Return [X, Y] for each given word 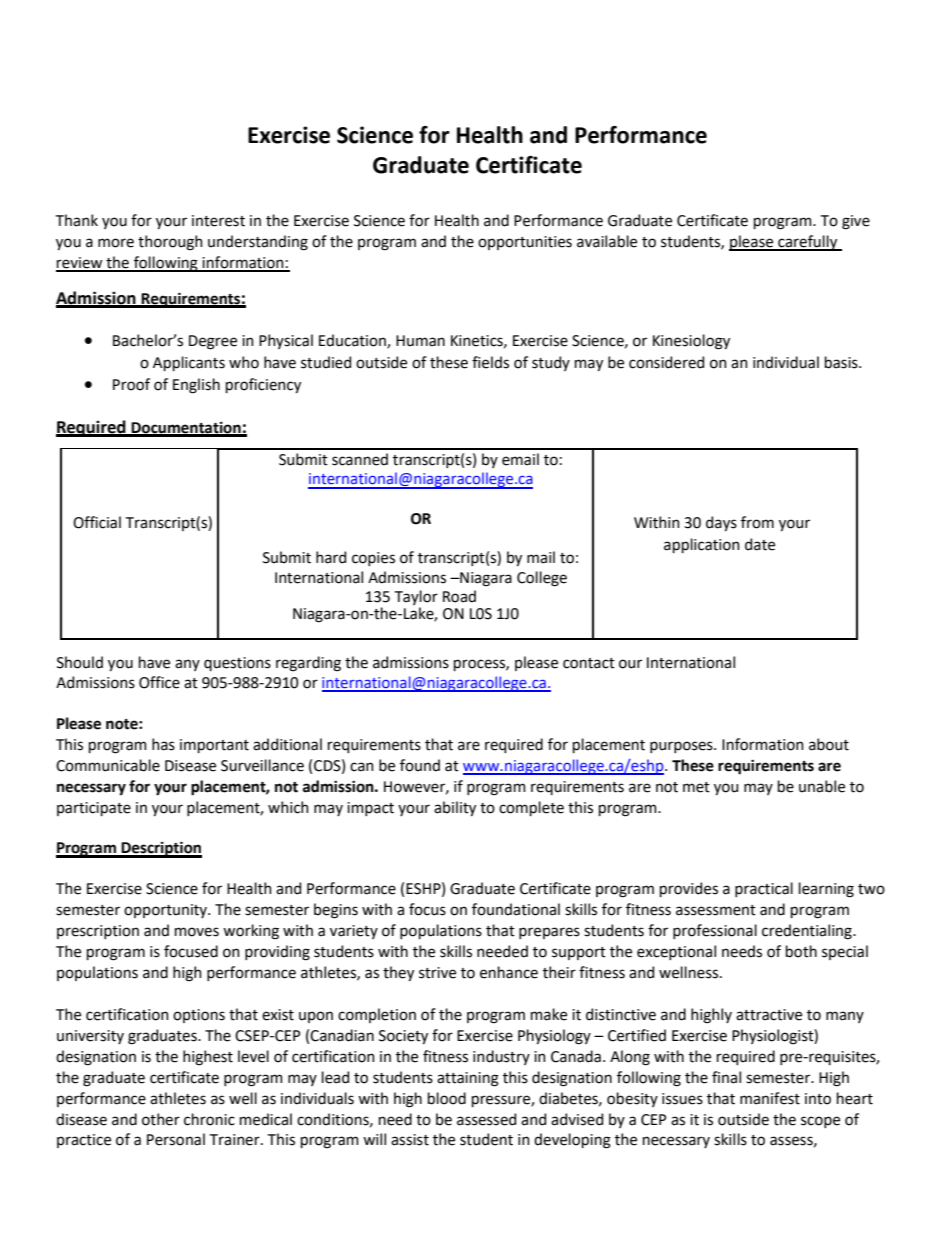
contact [589, 663]
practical [764, 889]
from [757, 522]
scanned [360, 459]
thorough [170, 243]
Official [97, 522]
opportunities [525, 243]
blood [447, 1098]
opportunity [166, 911]
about [829, 744]
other [161, 1119]
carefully [808, 243]
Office [159, 682]
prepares [549, 933]
